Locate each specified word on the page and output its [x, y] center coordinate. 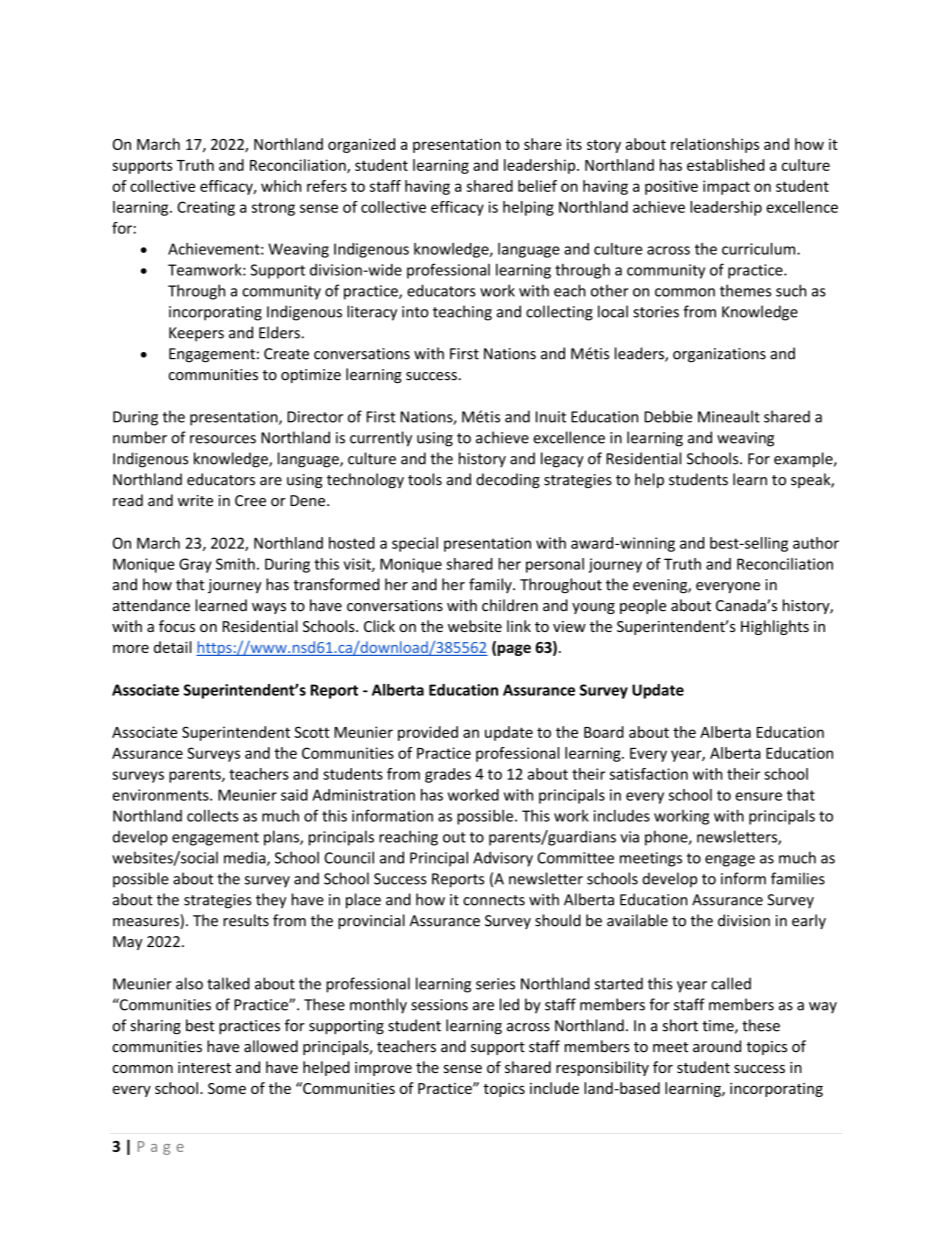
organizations [719, 355]
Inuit [551, 417]
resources [223, 439]
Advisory [503, 859]
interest [204, 1067]
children [510, 605]
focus [177, 626]
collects [212, 815]
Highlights [775, 627]
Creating [206, 208]
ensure [758, 796]
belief [537, 186]
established [725, 165]
